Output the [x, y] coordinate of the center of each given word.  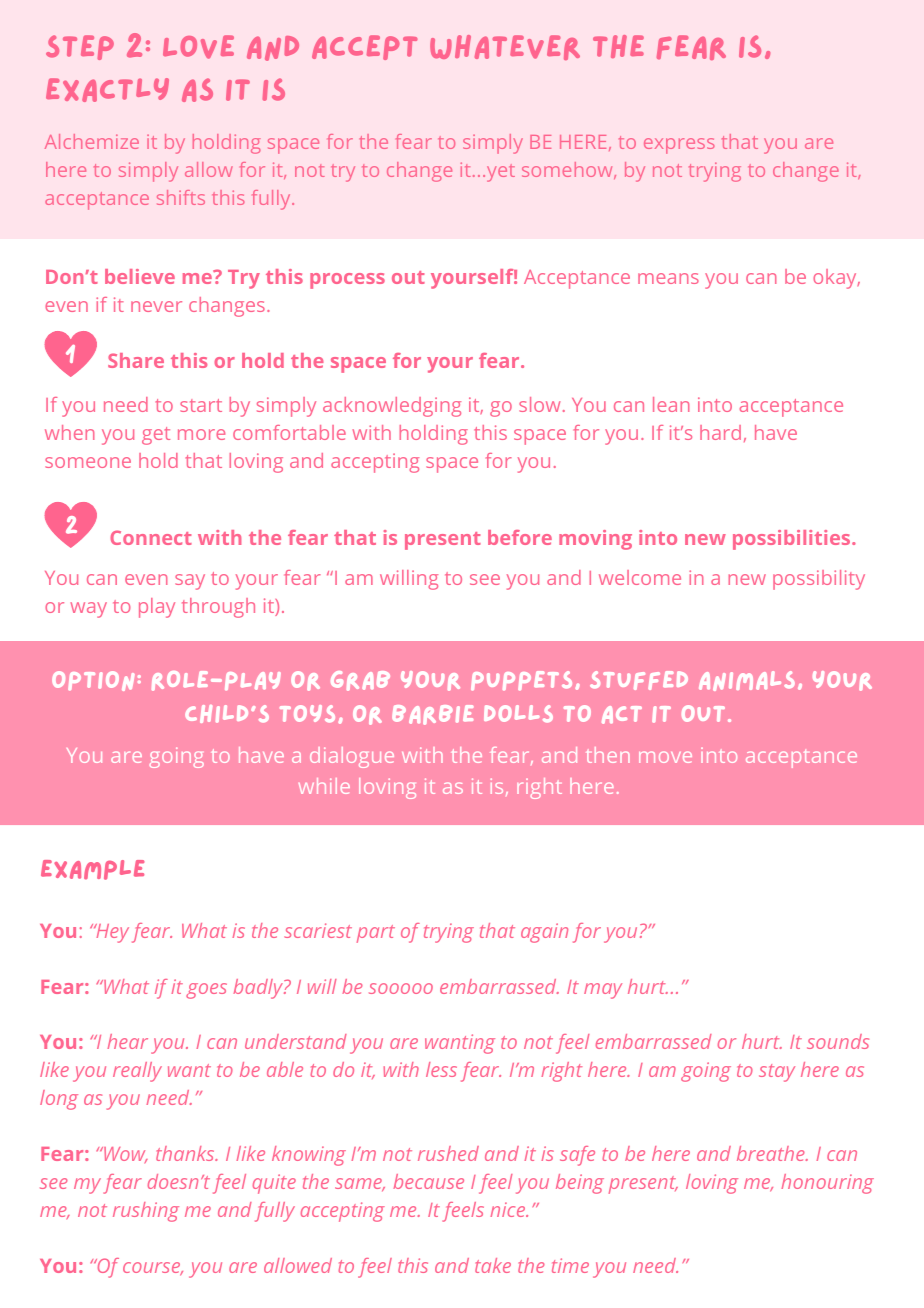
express [679, 146]
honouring [827, 1184]
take [493, 1265]
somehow [568, 170]
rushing [146, 1212]
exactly [107, 90]
